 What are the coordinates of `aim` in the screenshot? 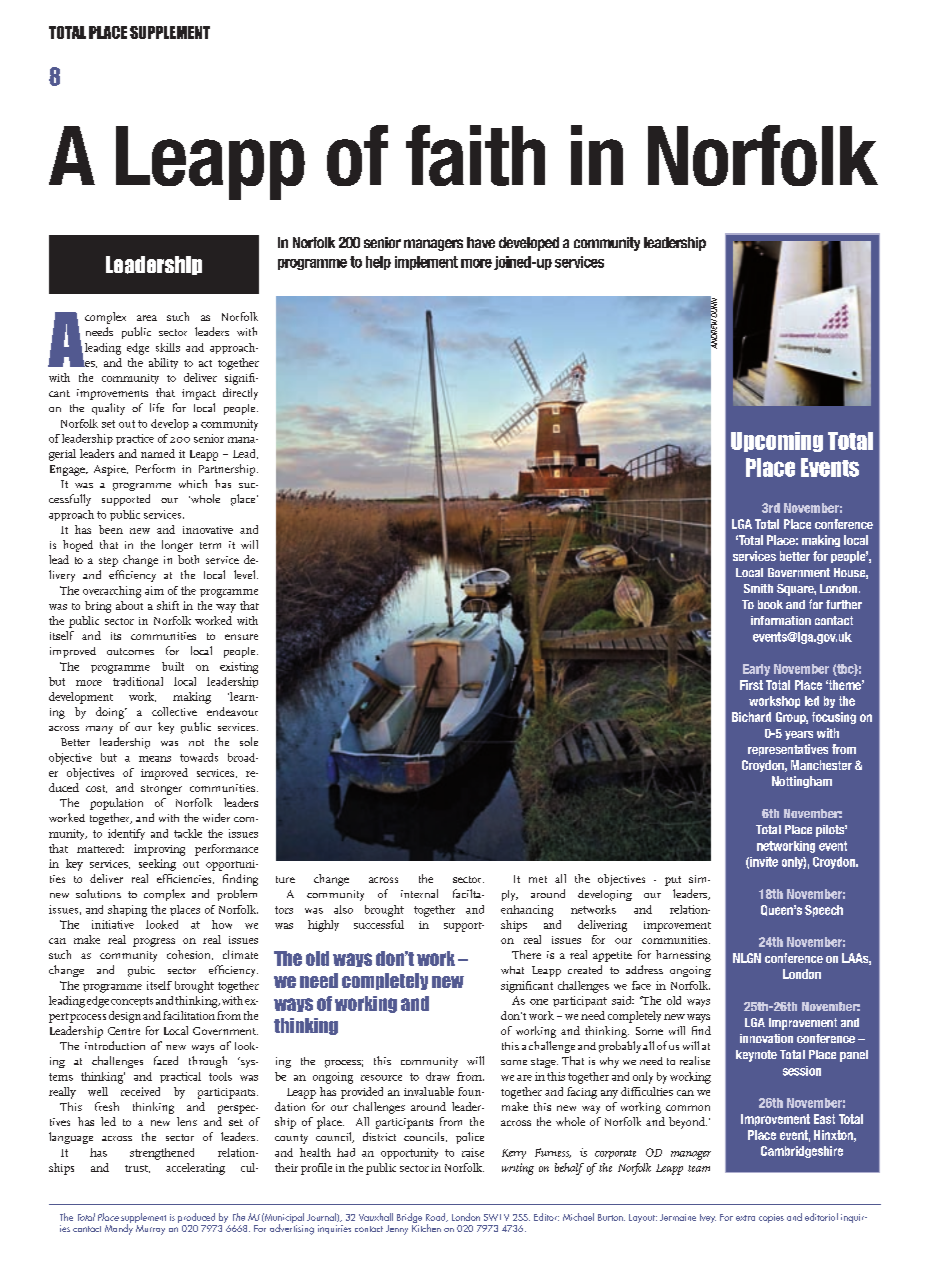 It's located at (154, 590).
